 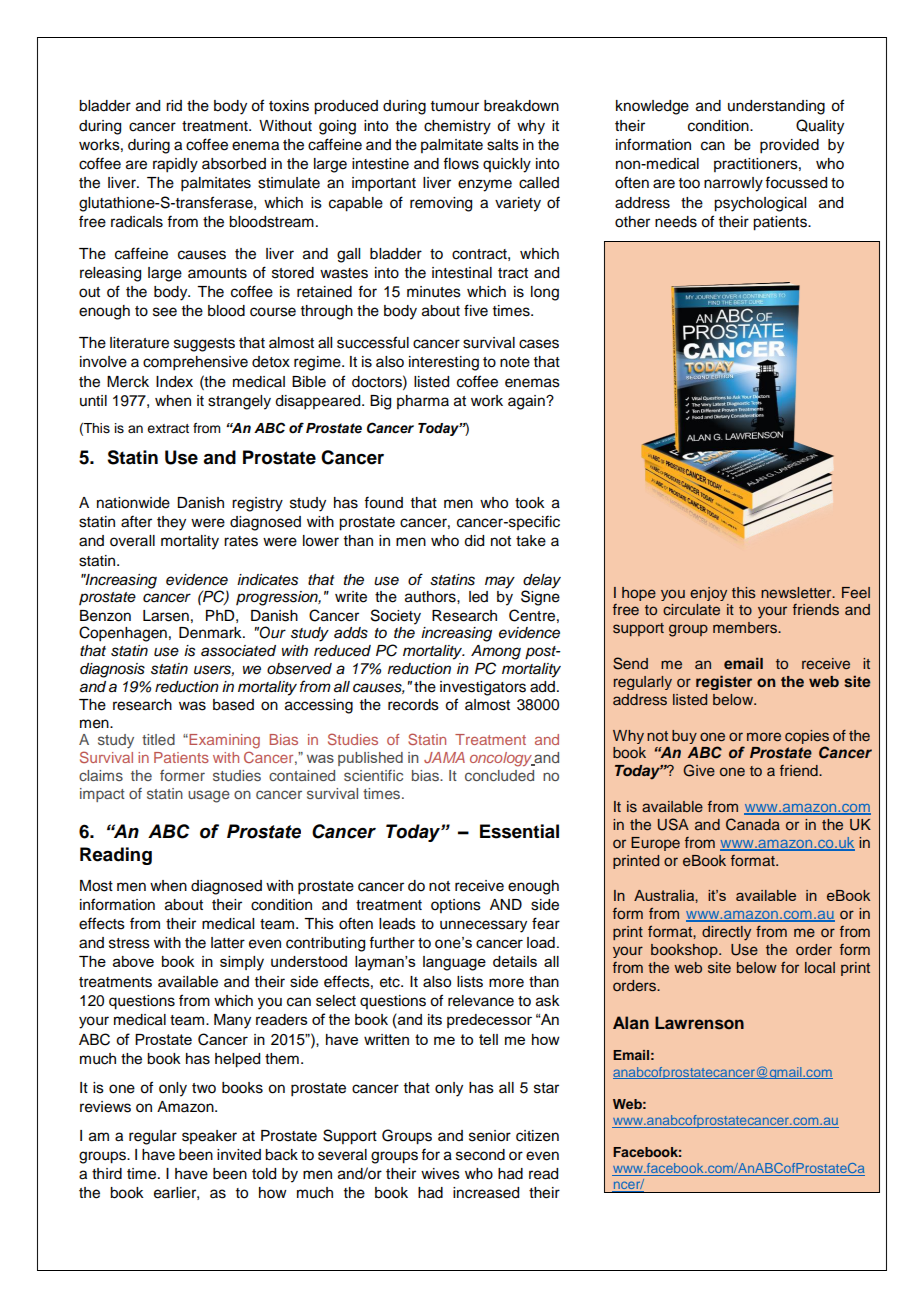 I want to click on Among, so click(x=496, y=652).
